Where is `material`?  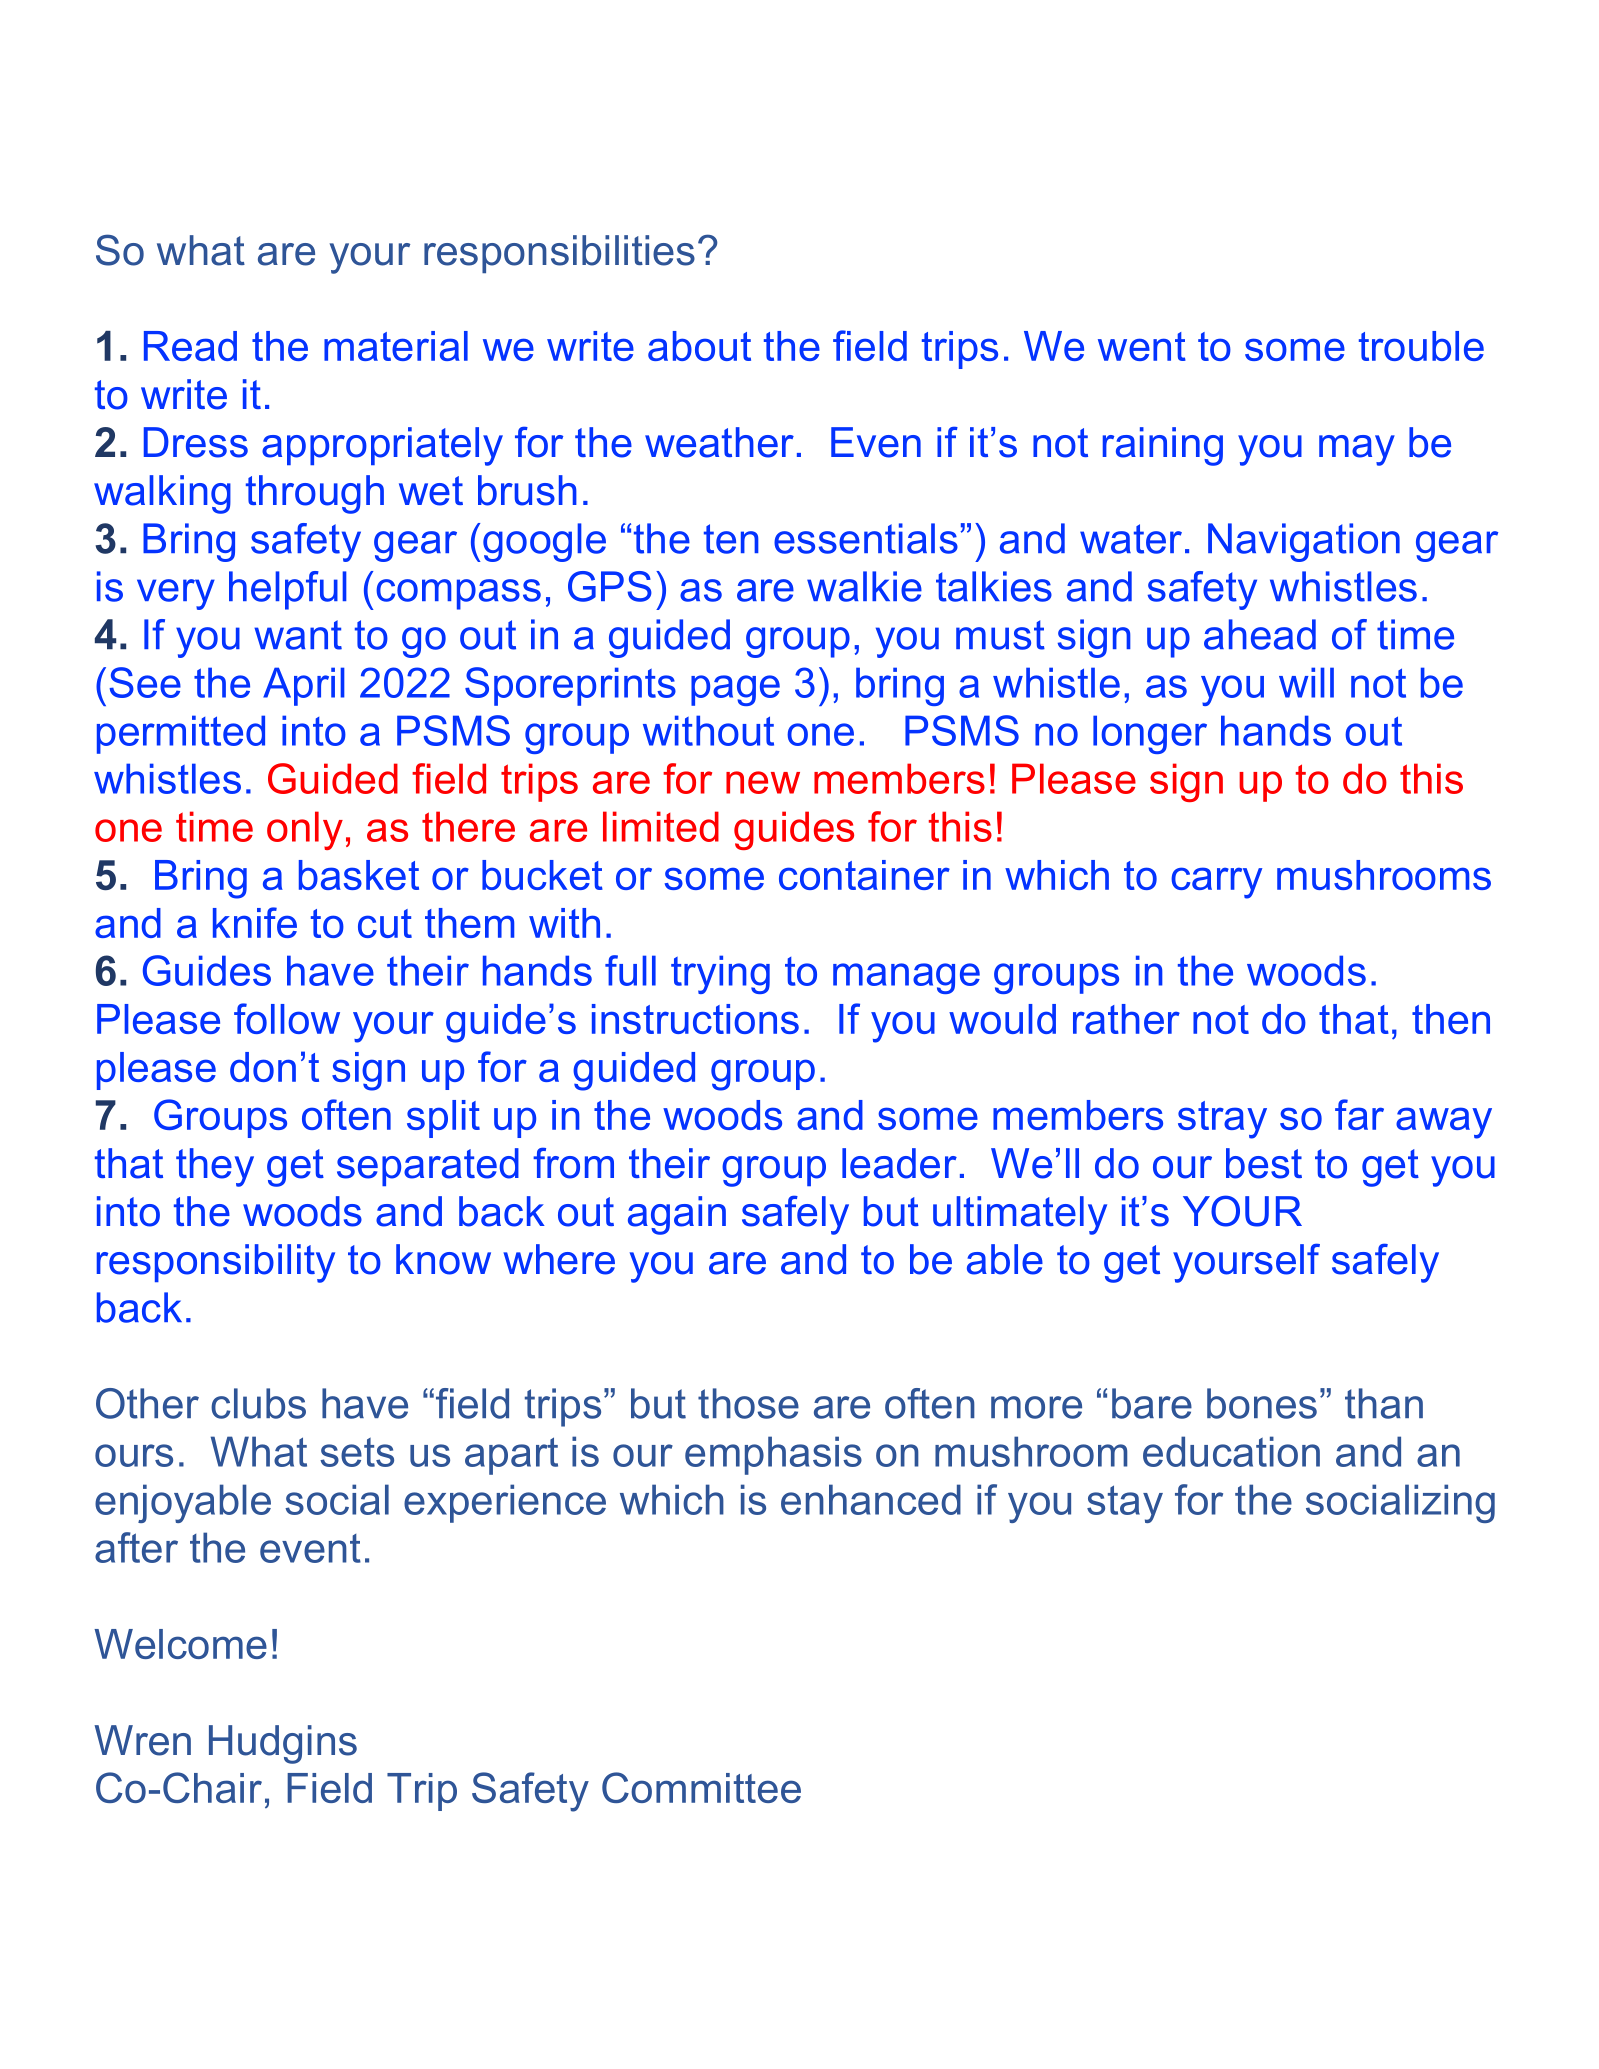
material is located at coordinates (396, 346).
